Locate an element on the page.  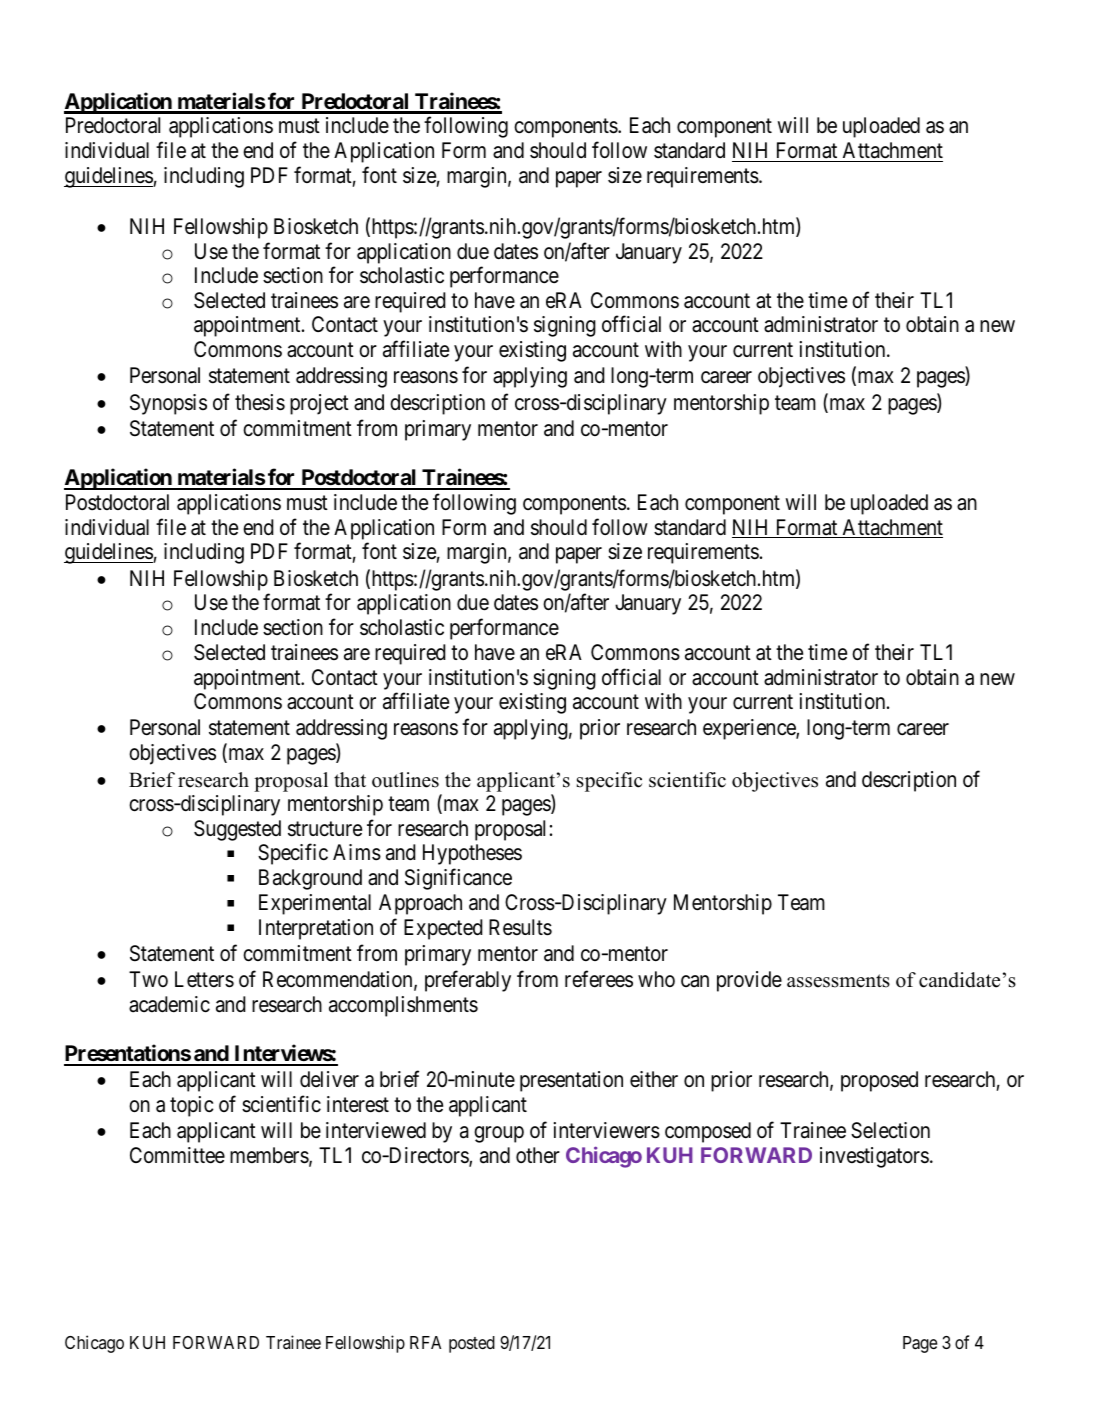
Synopsis is located at coordinates (168, 404).
